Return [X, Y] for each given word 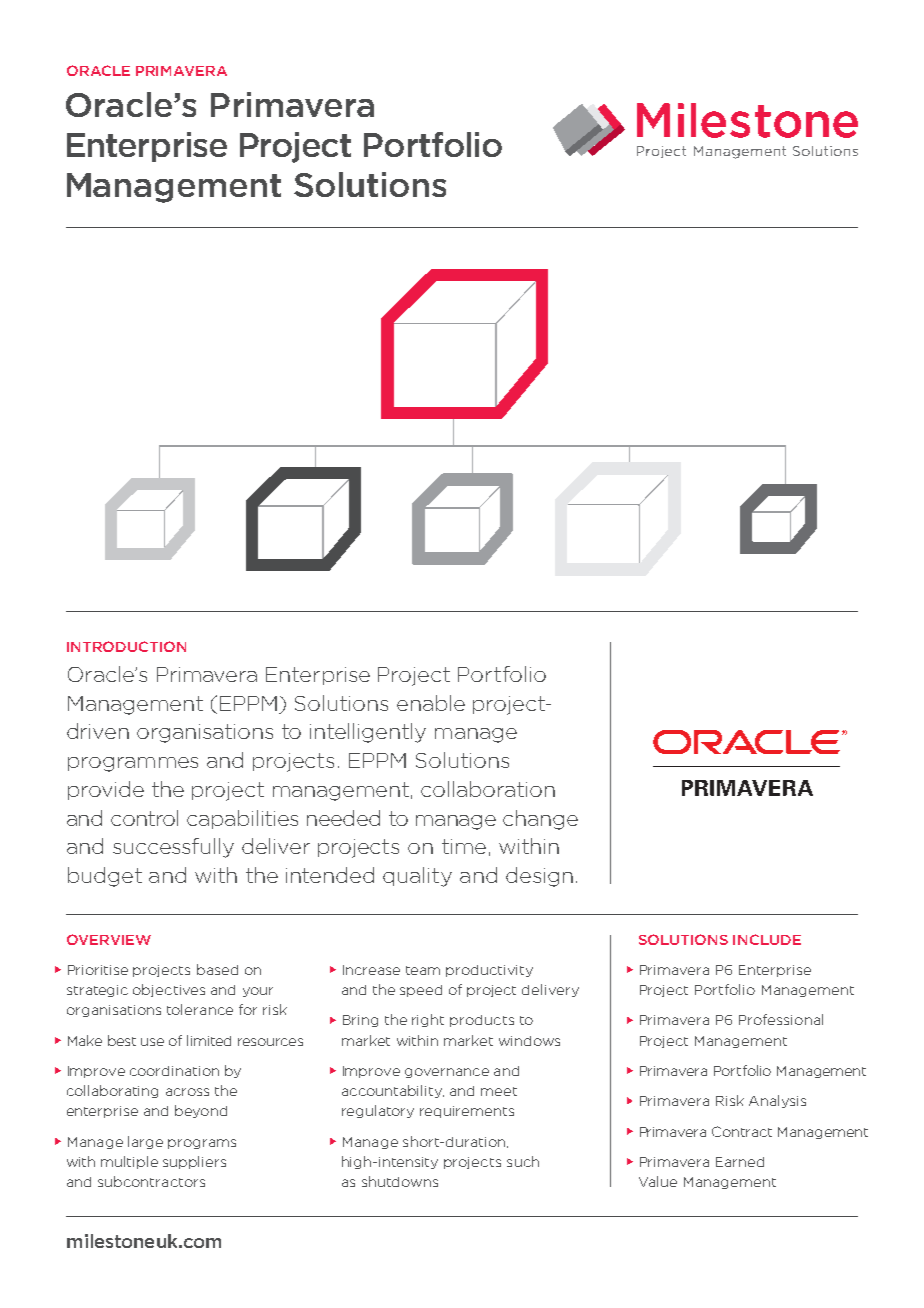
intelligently [368, 733]
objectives [169, 990]
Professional [781, 1019]
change [540, 820]
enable [431, 703]
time [464, 846]
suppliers [194, 1162]
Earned [740, 1162]
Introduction [126, 646]
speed [421, 991]
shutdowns [400, 1181]
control [144, 818]
